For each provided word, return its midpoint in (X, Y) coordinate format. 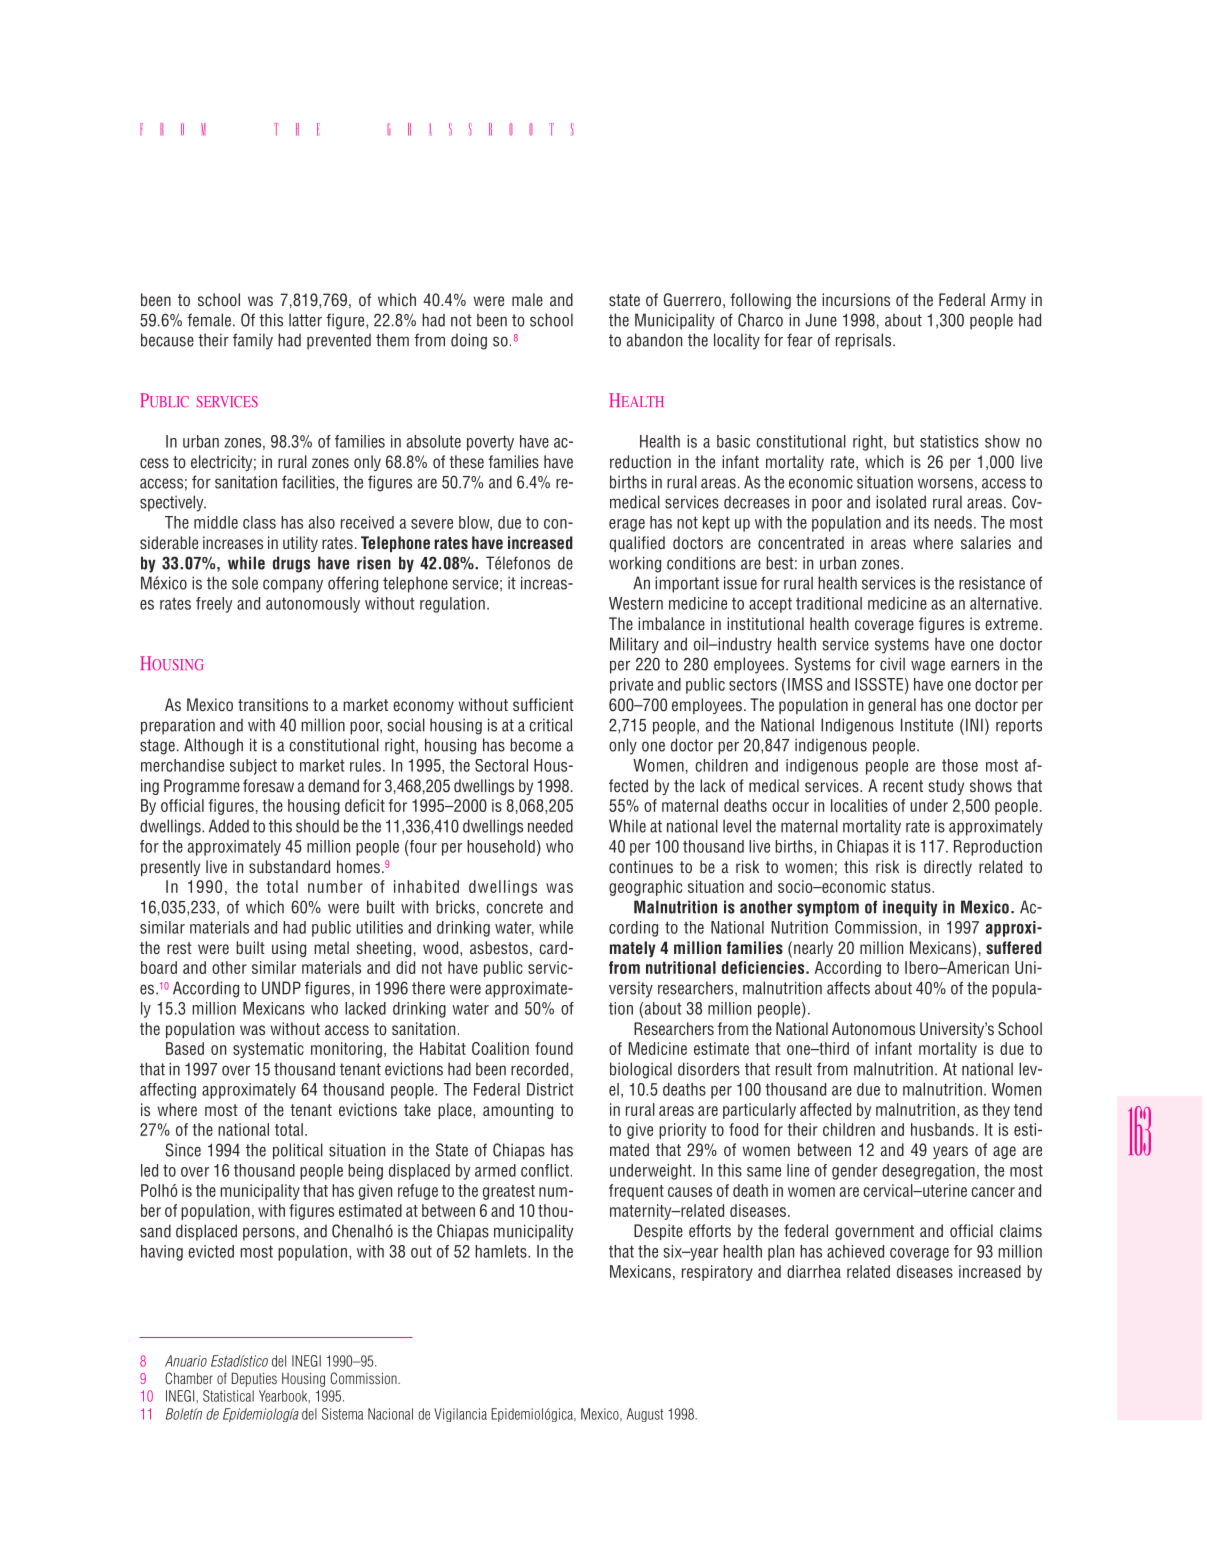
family (253, 341)
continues (641, 867)
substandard (289, 867)
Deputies (254, 1379)
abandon (654, 340)
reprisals (865, 341)
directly (948, 868)
